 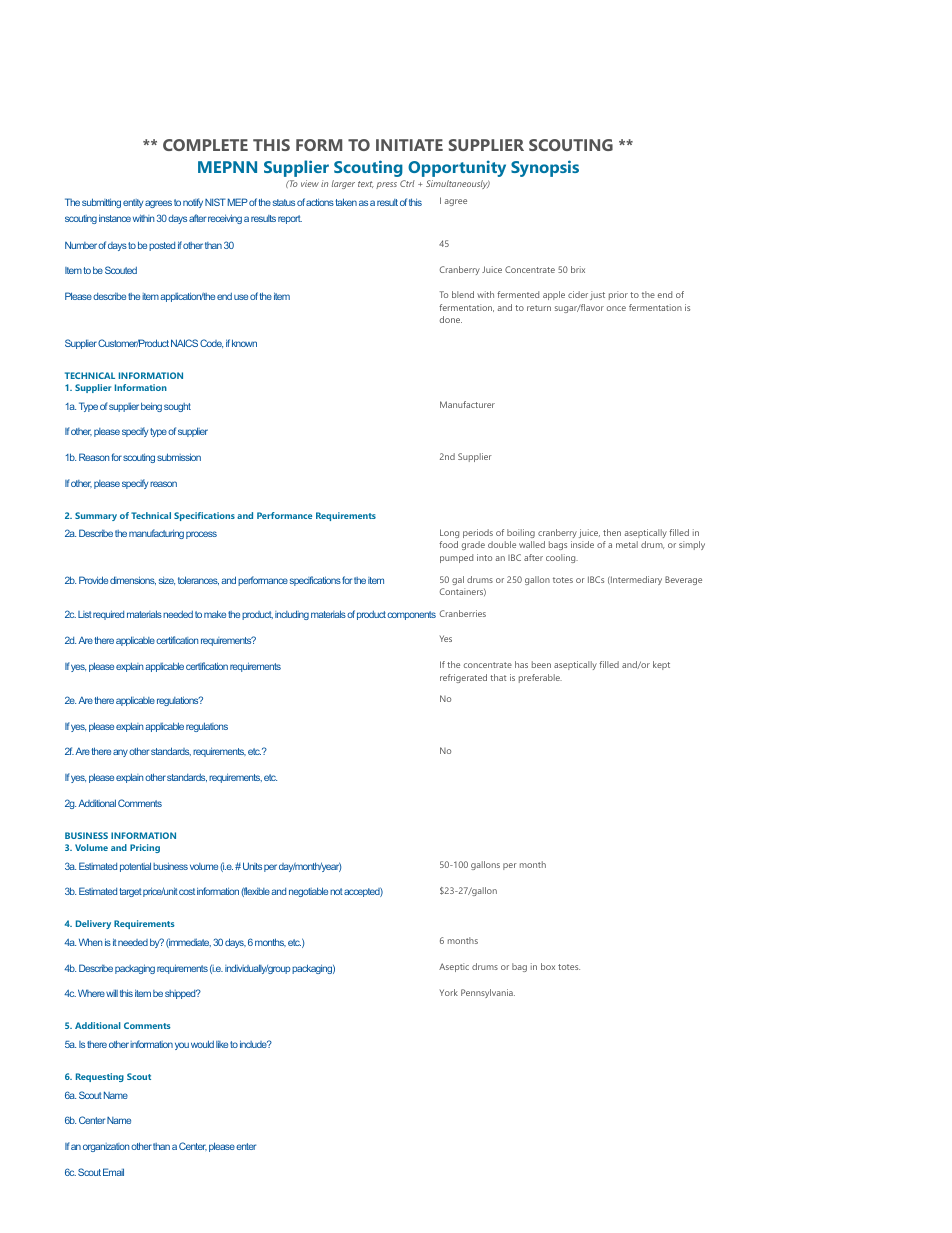 What do you see at coordinates (540, 678) in the document?
I see `preferable` at bounding box center [540, 678].
